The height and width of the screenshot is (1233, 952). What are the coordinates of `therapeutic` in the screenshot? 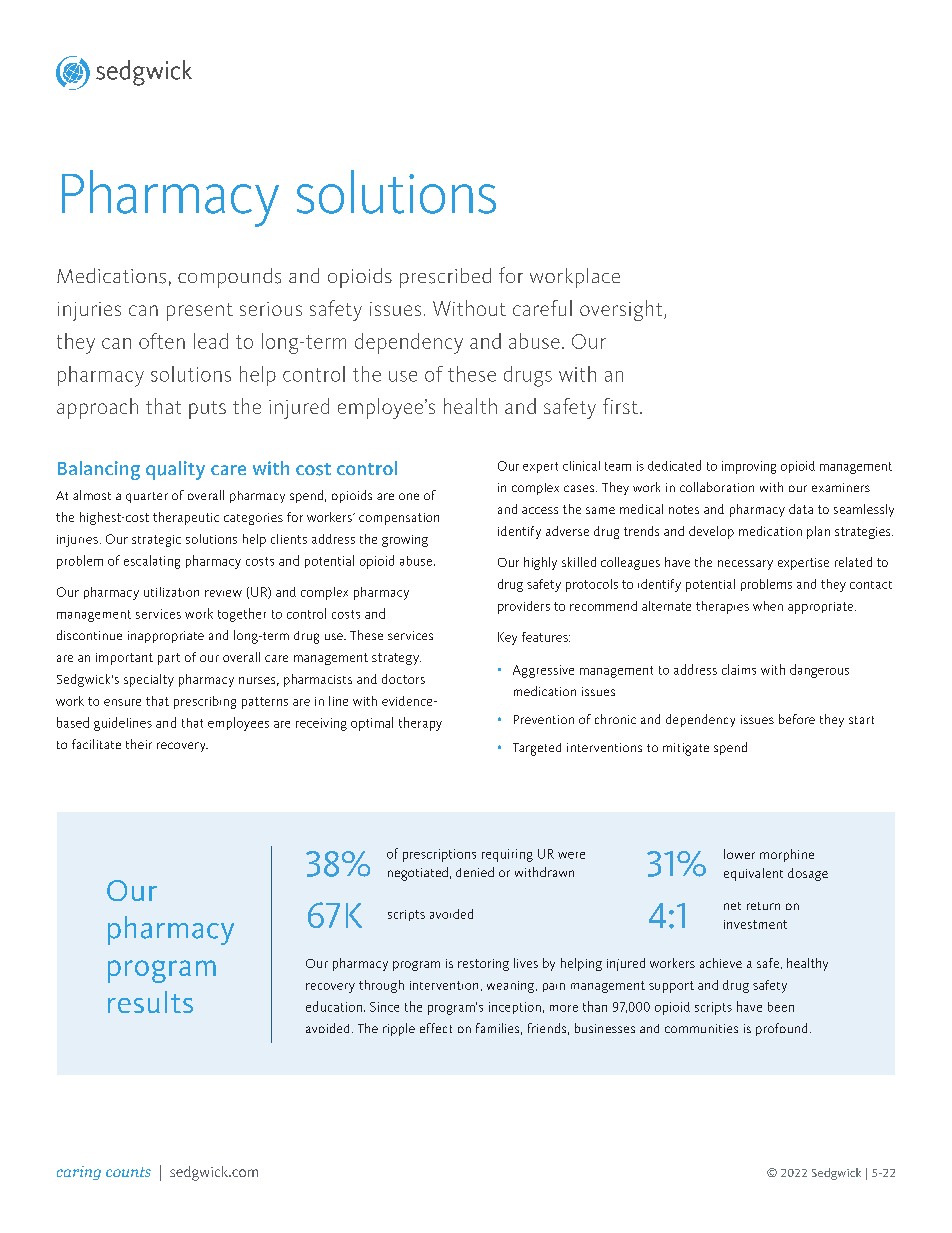 It's located at (186, 518).
